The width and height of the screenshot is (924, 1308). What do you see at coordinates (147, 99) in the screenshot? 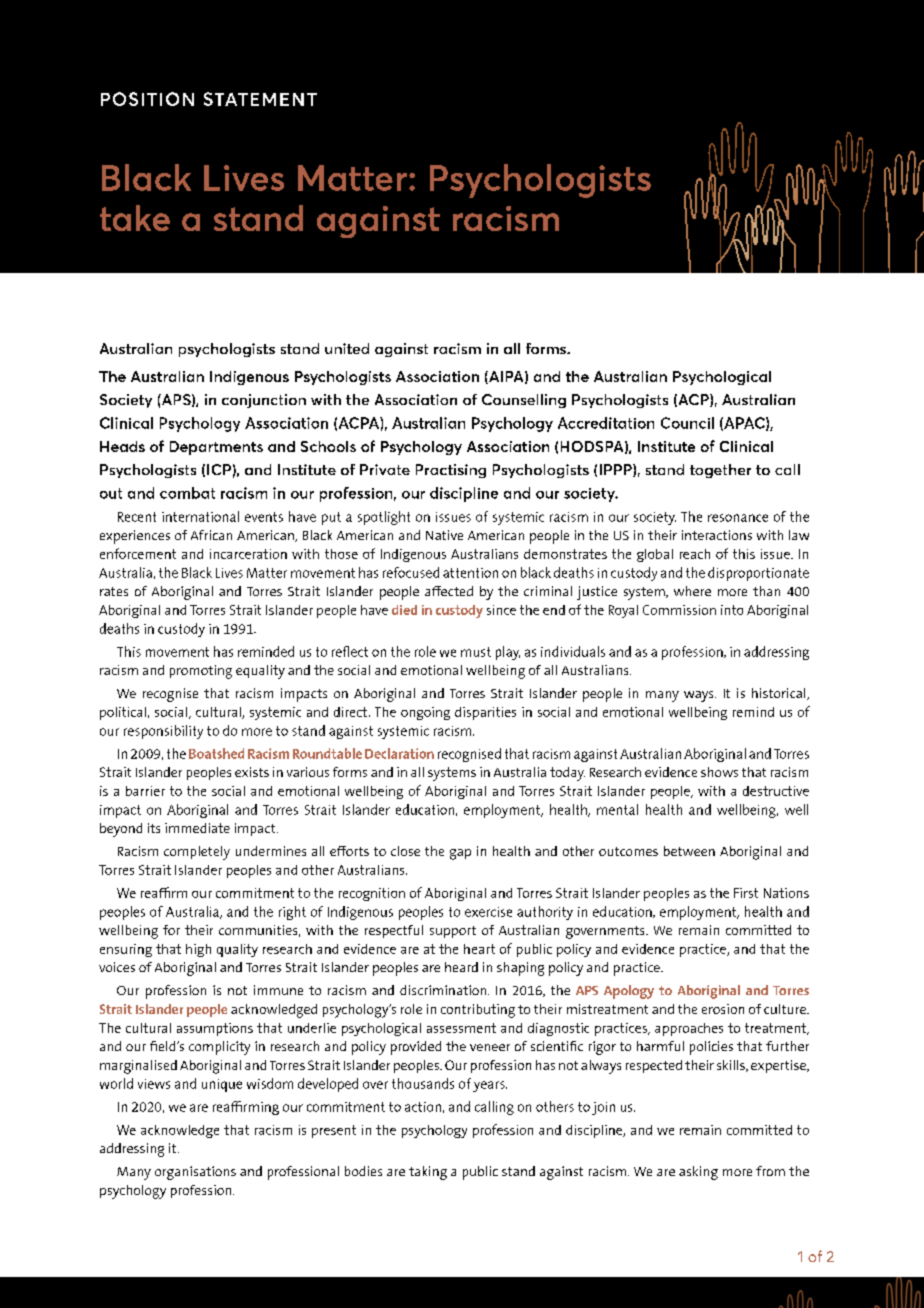
I see `POSITION` at bounding box center [147, 99].
